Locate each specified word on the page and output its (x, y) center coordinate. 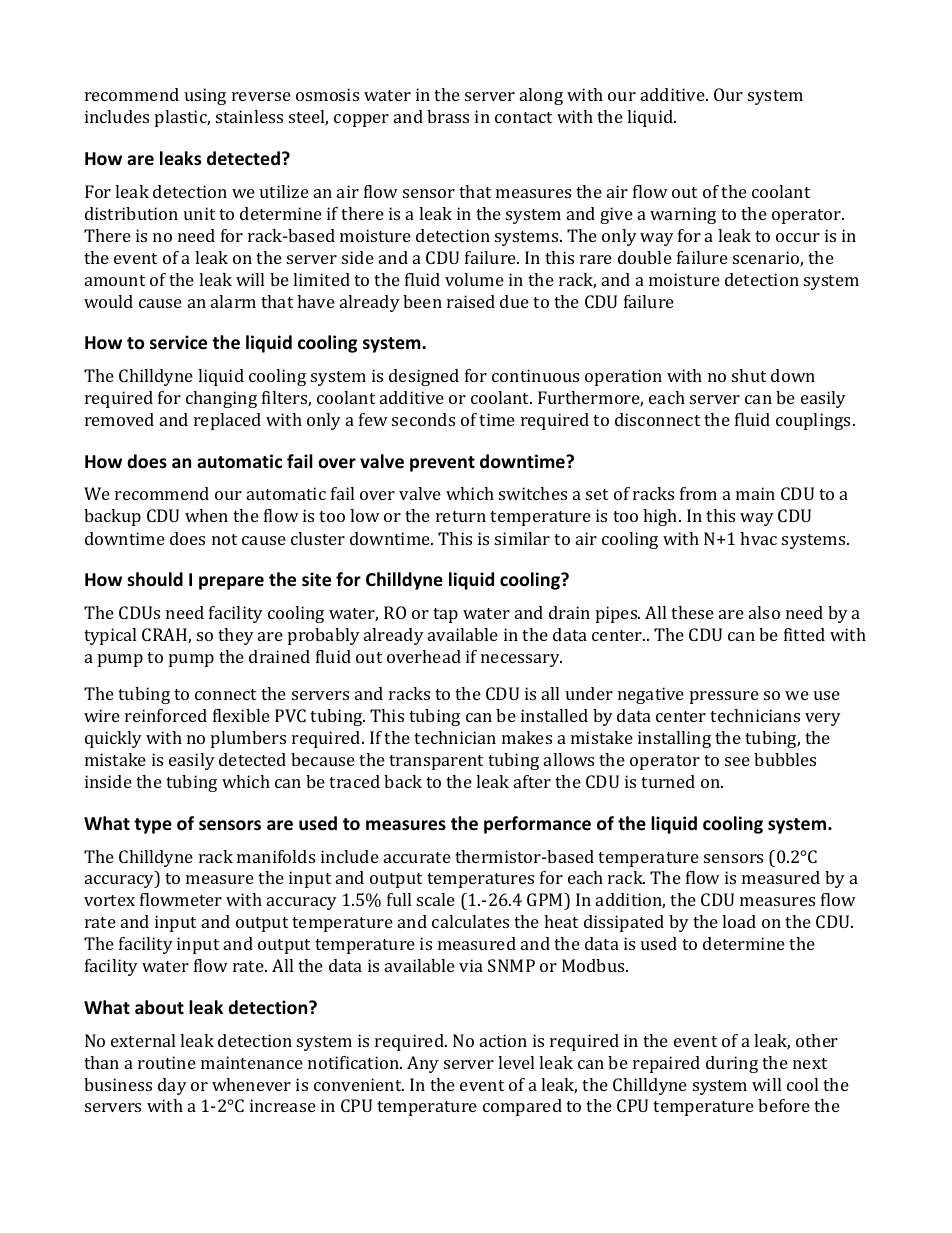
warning (683, 215)
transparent (436, 762)
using (205, 96)
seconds (423, 419)
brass (448, 116)
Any (423, 1064)
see (737, 761)
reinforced (166, 715)
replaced (227, 421)
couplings (813, 421)
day (172, 1086)
